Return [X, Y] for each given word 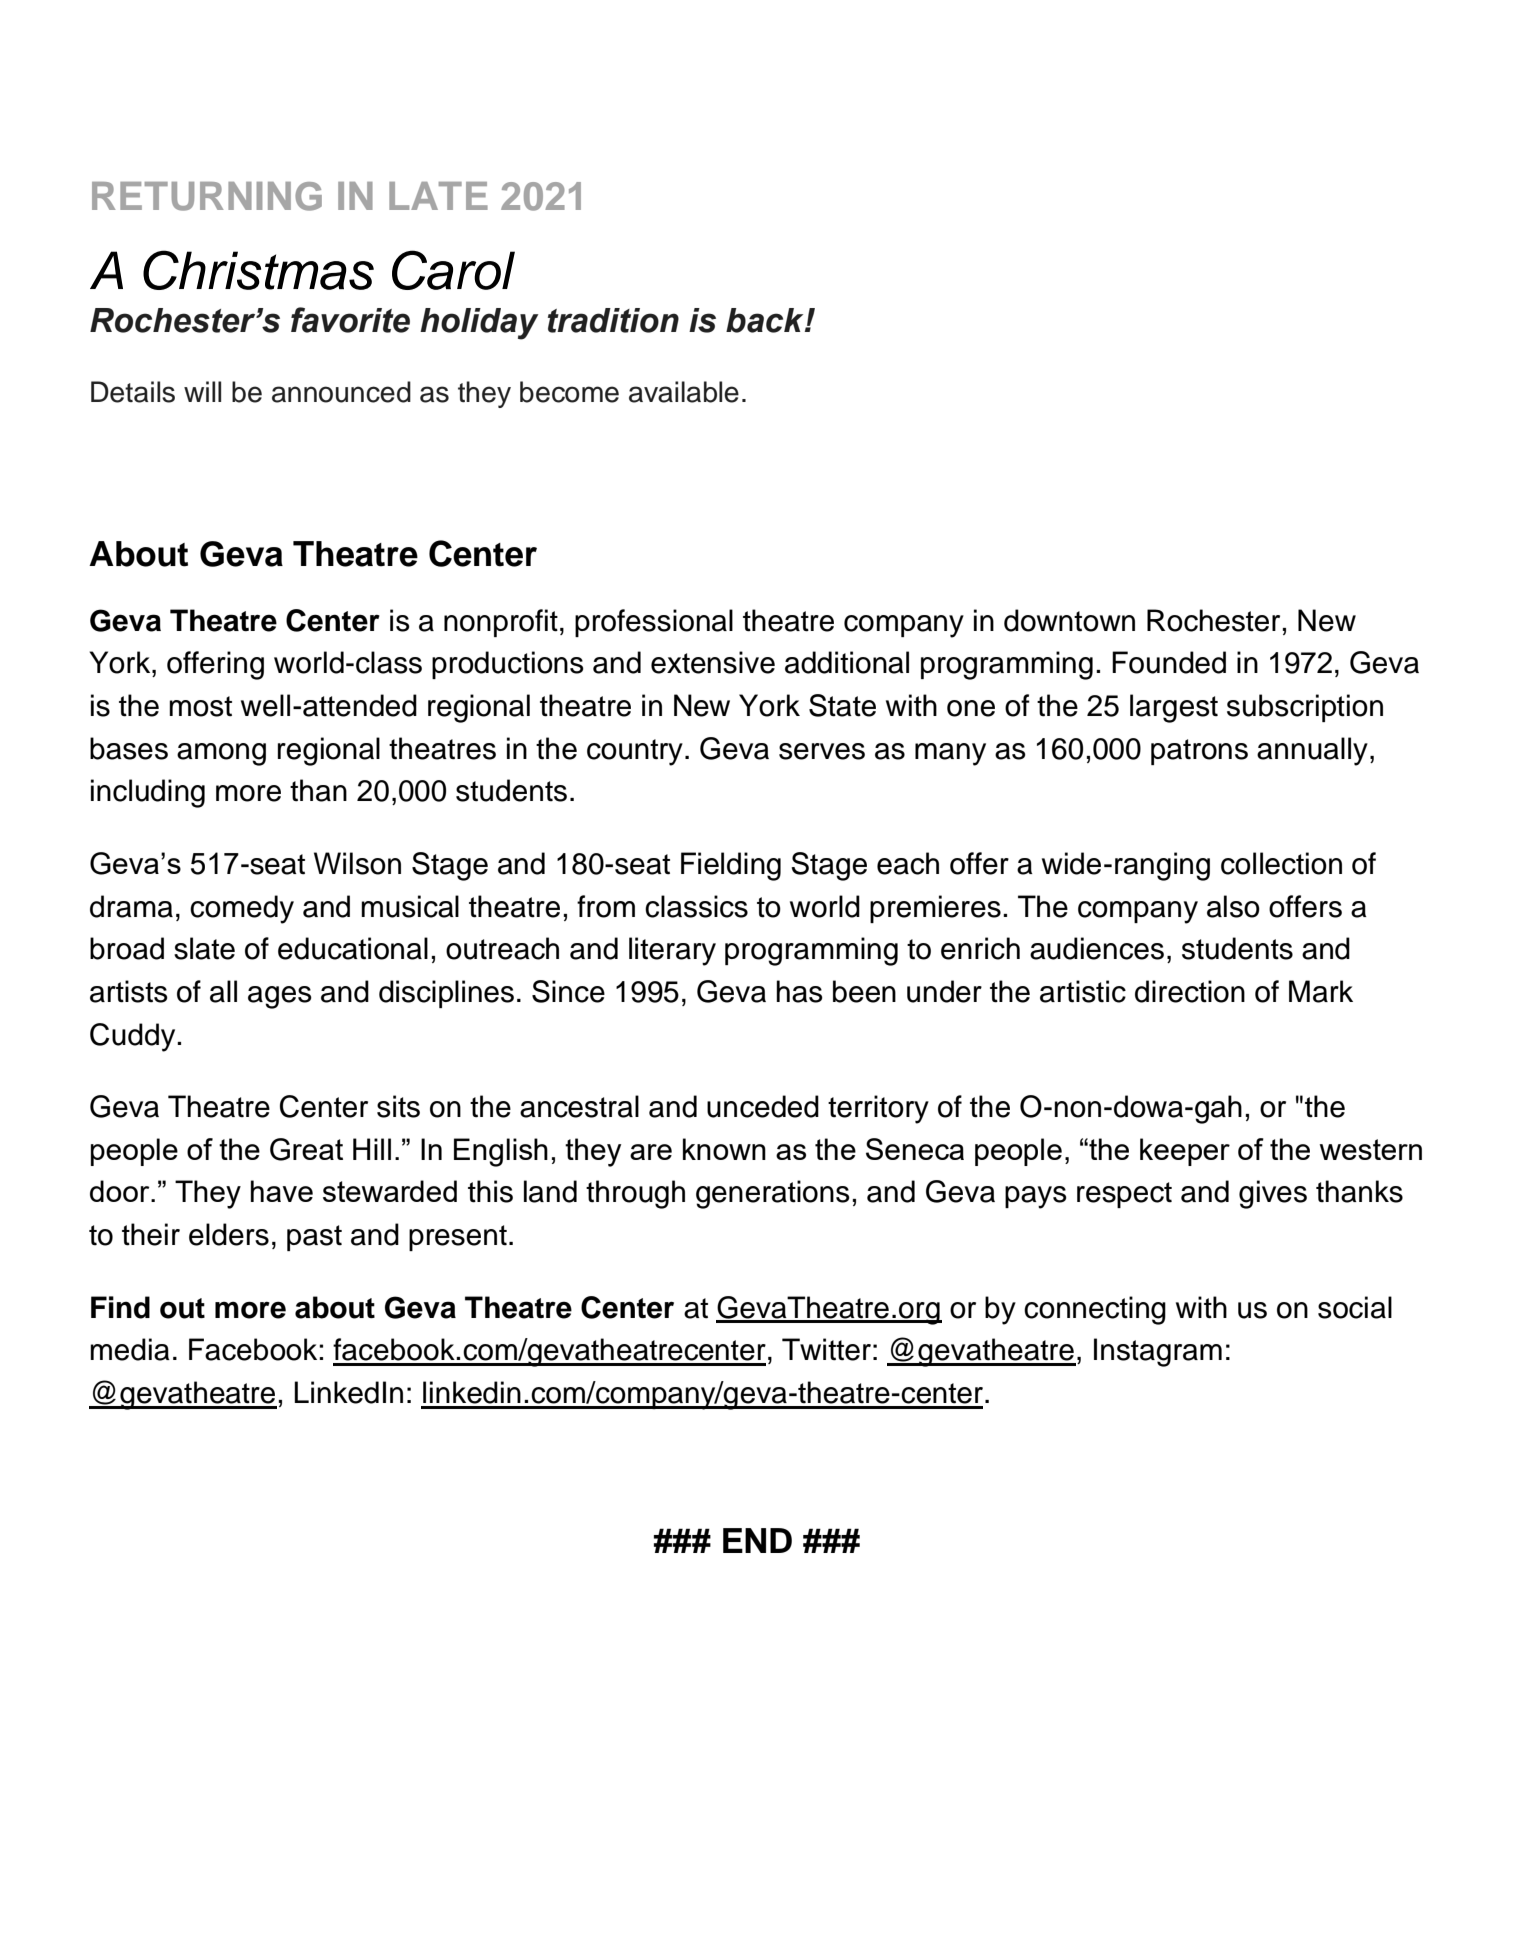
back [766, 320]
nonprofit [501, 623]
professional [654, 623]
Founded [1169, 662]
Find [120, 1307]
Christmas [258, 270]
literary [672, 951]
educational [353, 948]
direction [1190, 991]
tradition [613, 320]
